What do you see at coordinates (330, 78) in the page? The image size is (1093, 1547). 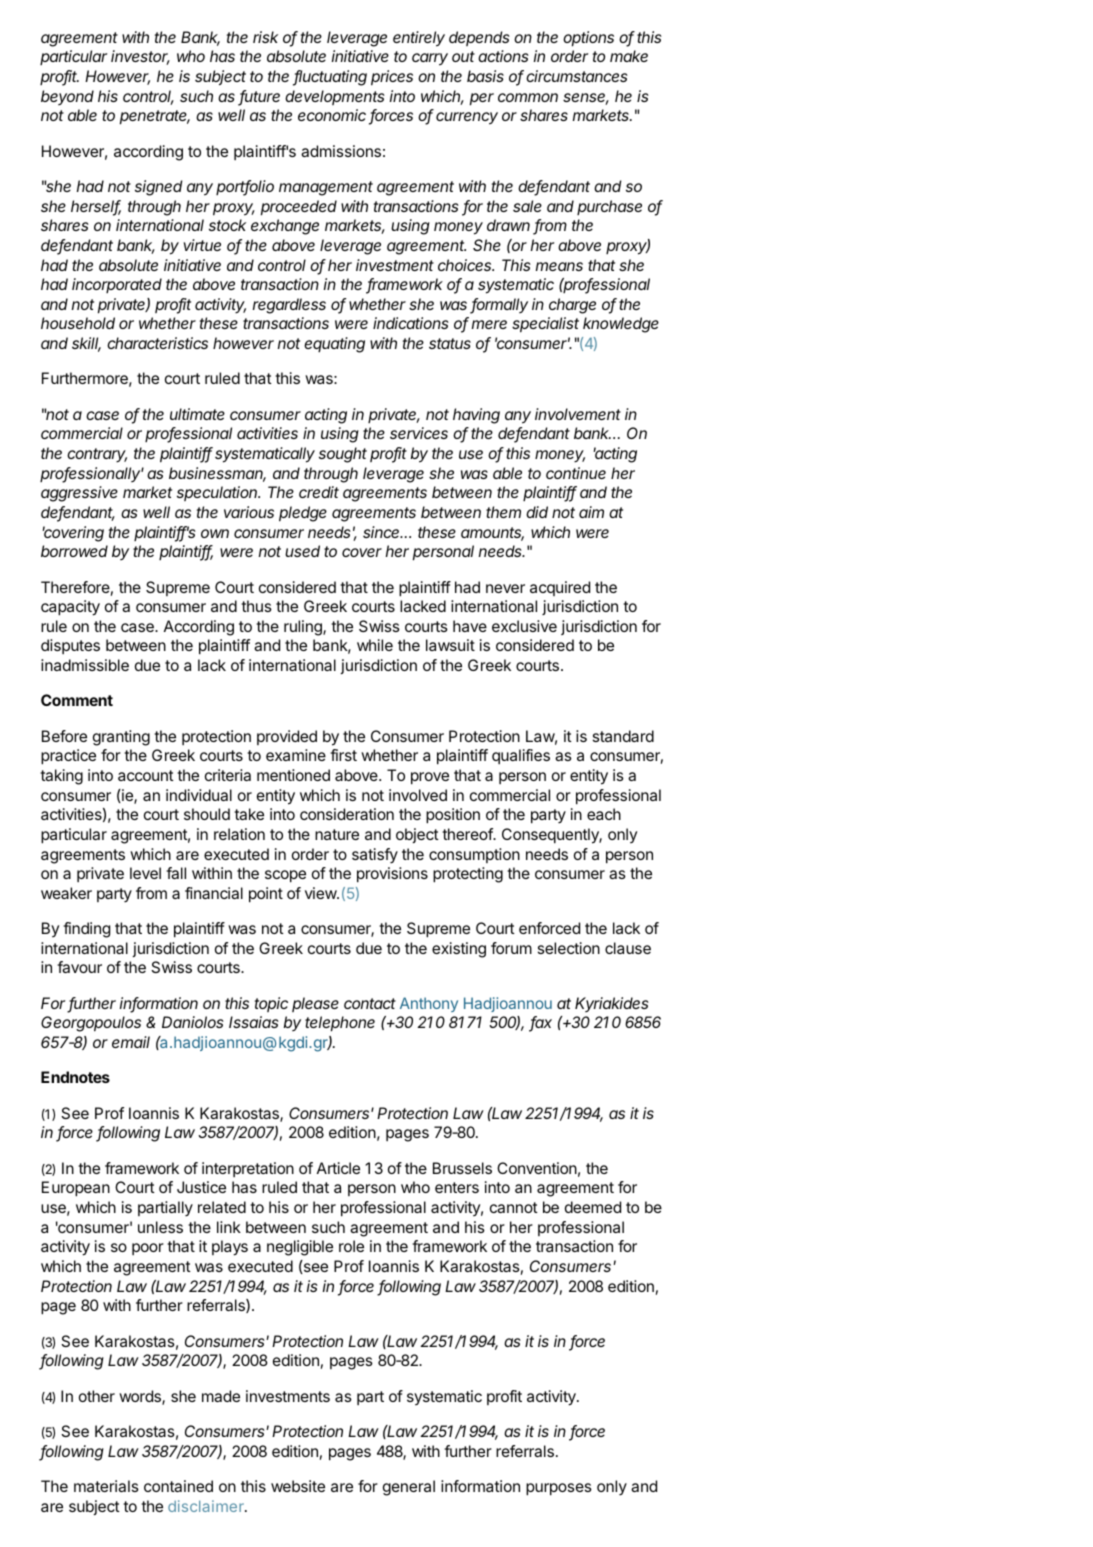 I see `fluctuating` at bounding box center [330, 78].
